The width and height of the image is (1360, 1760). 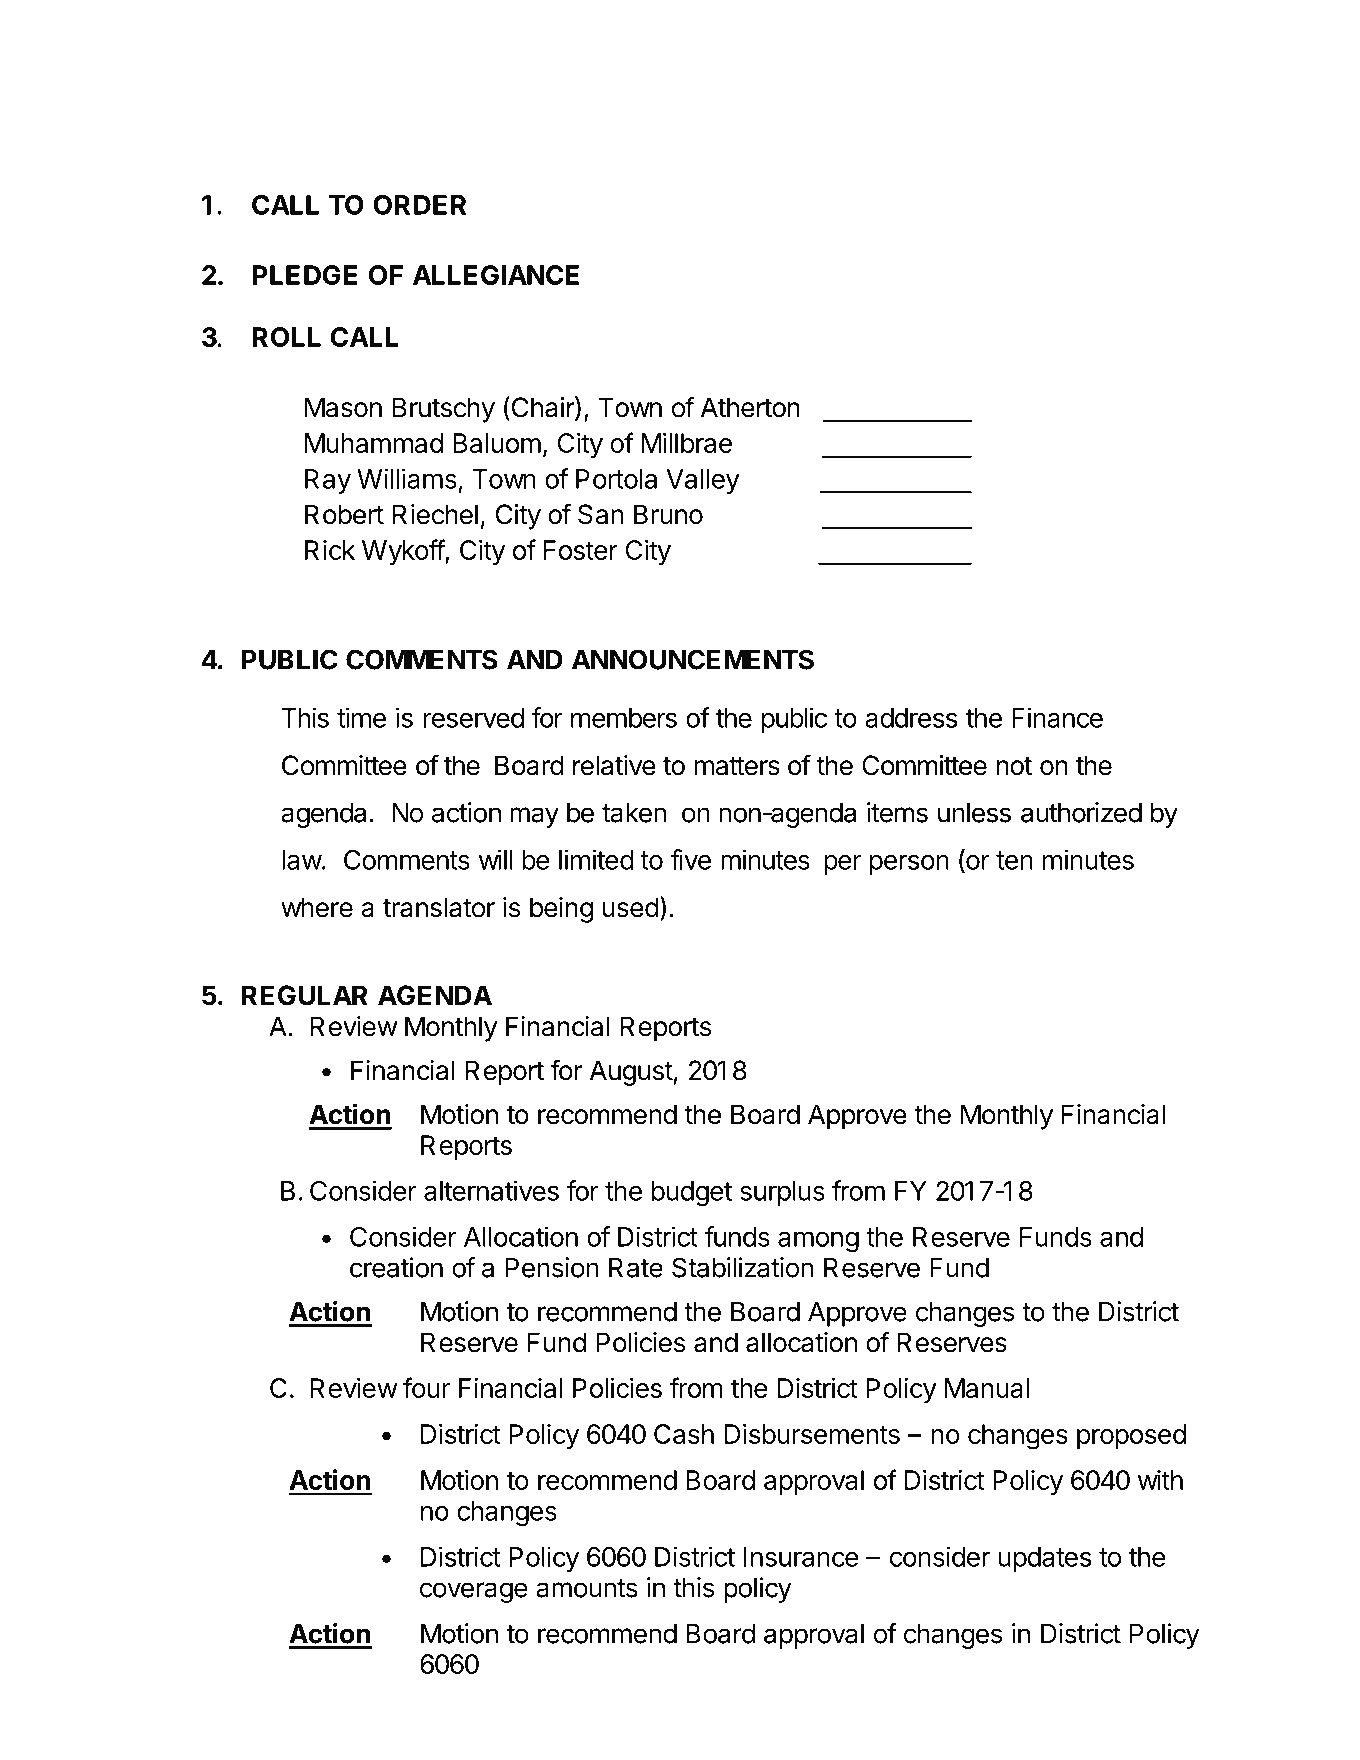 I want to click on Valley, so click(x=703, y=481).
